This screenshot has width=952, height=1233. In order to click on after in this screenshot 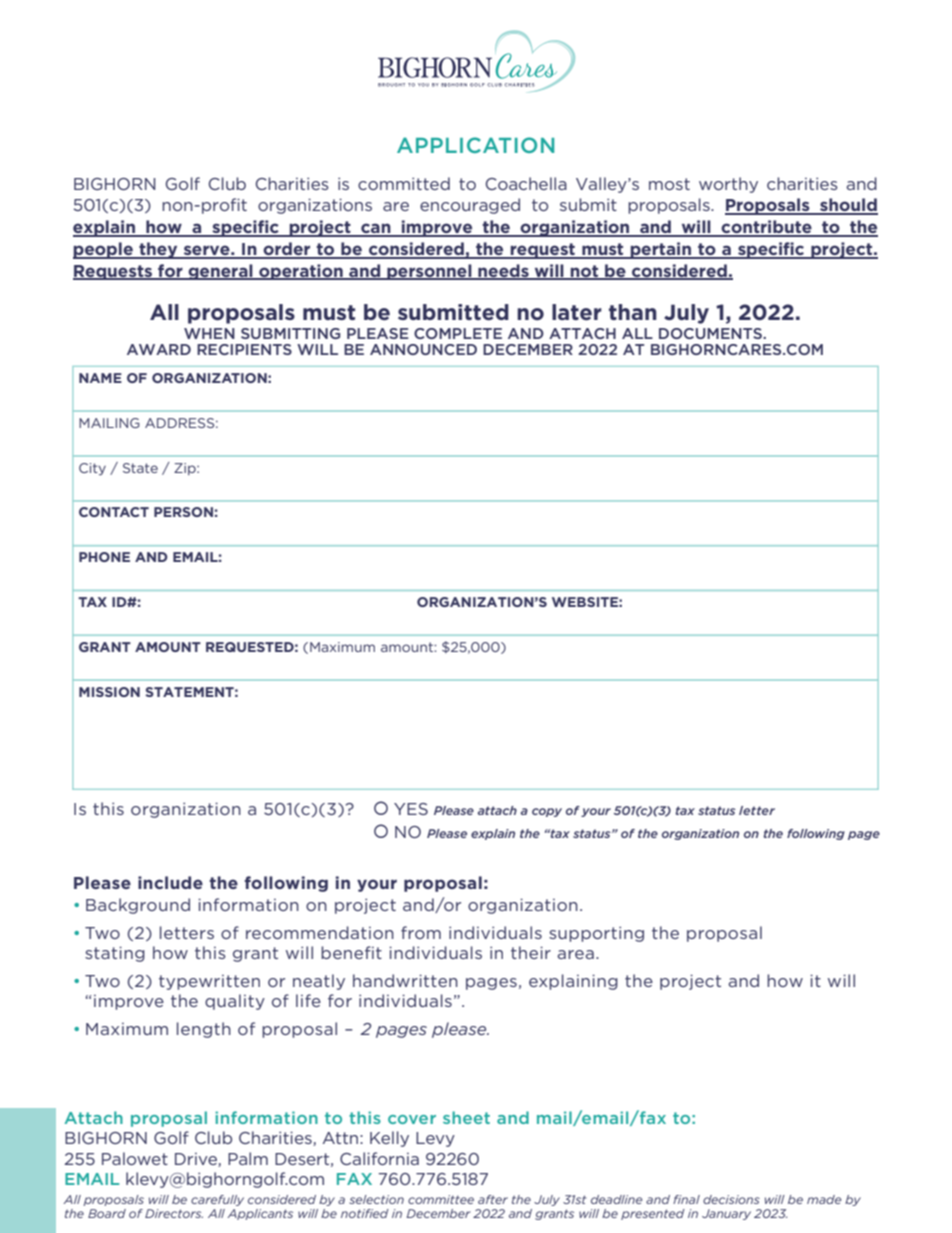, I will do `click(493, 1199)`.
